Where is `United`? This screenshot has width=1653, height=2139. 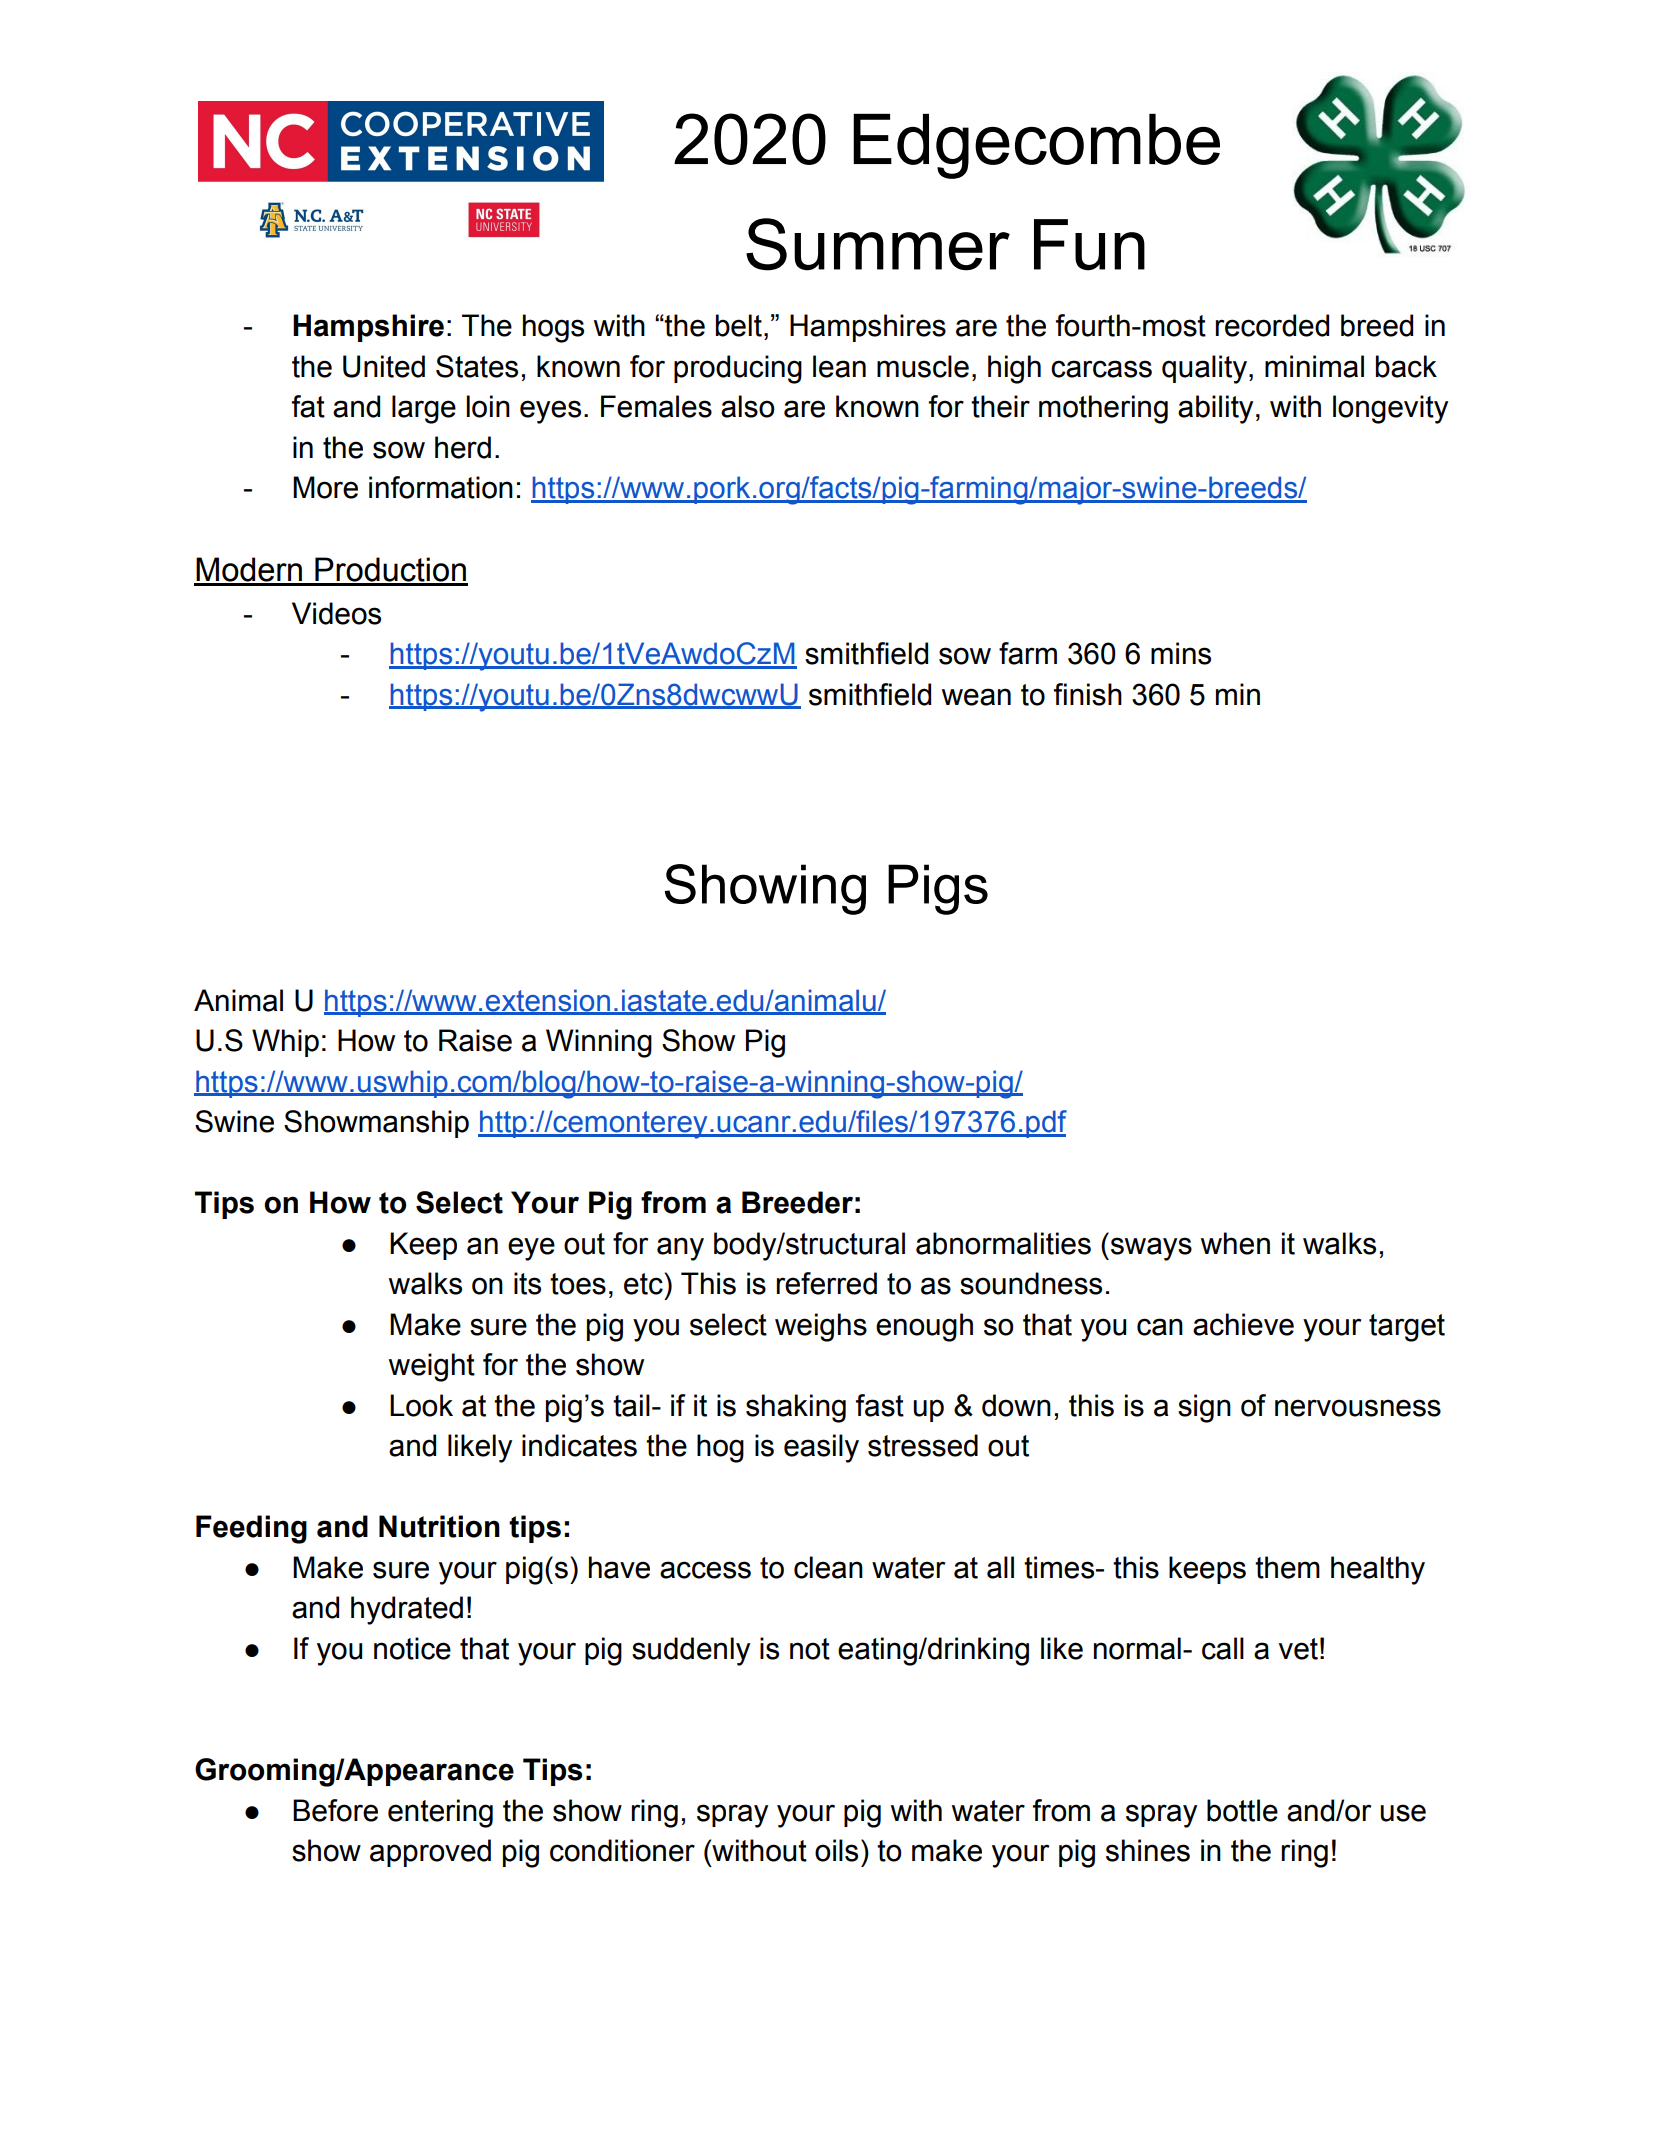
United is located at coordinates (384, 366).
